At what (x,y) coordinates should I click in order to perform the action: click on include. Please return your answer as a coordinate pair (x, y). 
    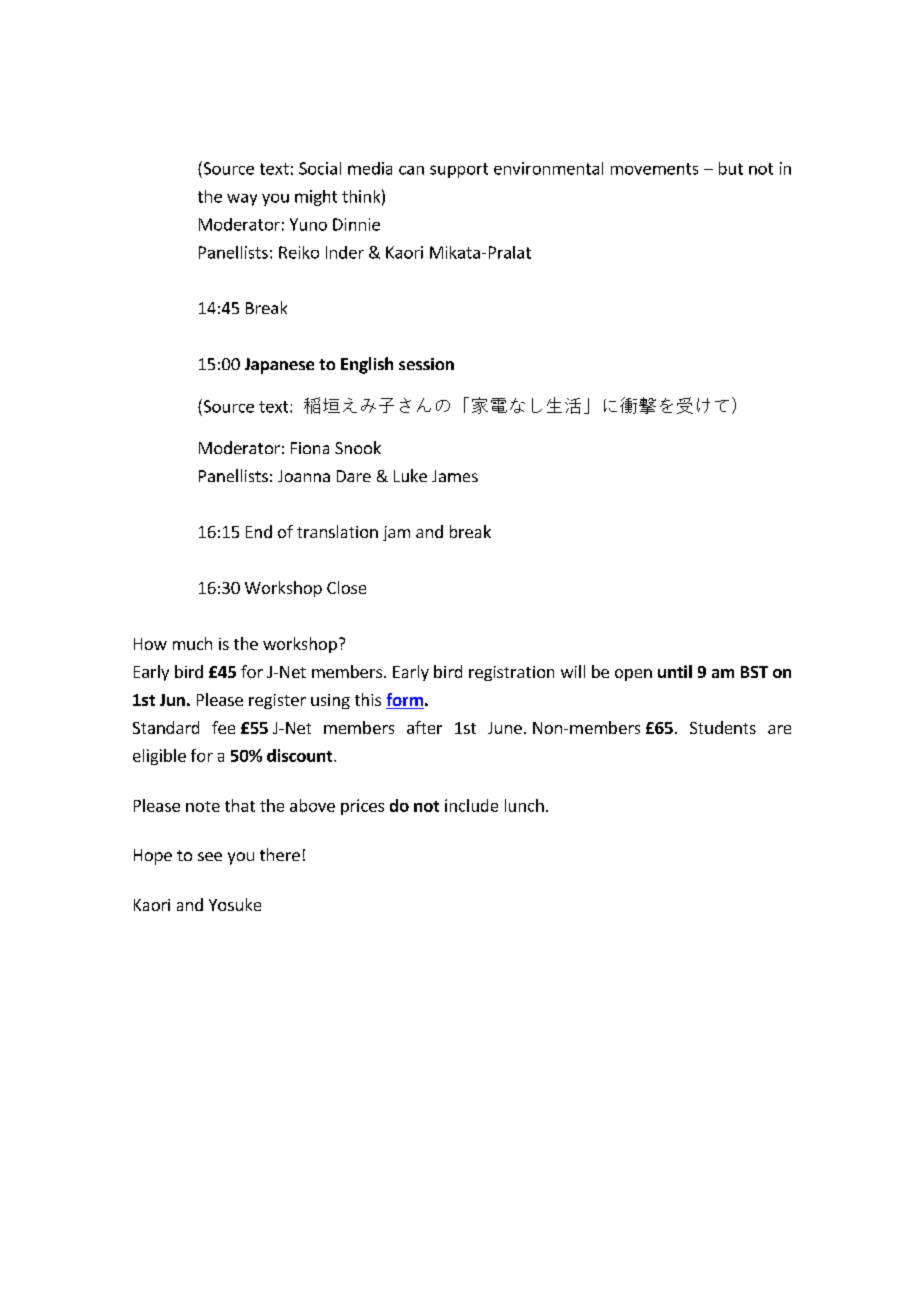
    Looking at the image, I should click on (471, 805).
